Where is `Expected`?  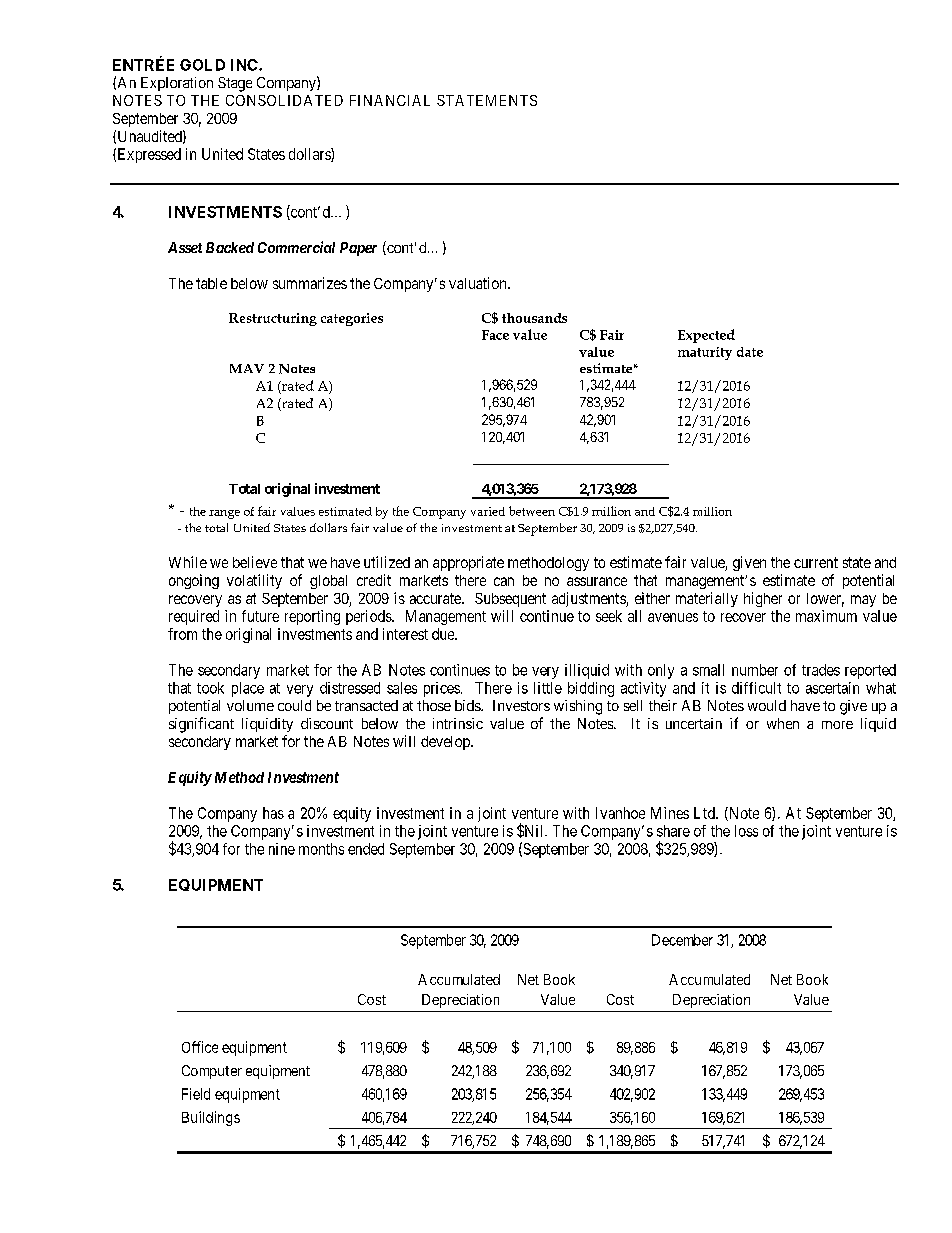
Expected is located at coordinates (706, 336).
